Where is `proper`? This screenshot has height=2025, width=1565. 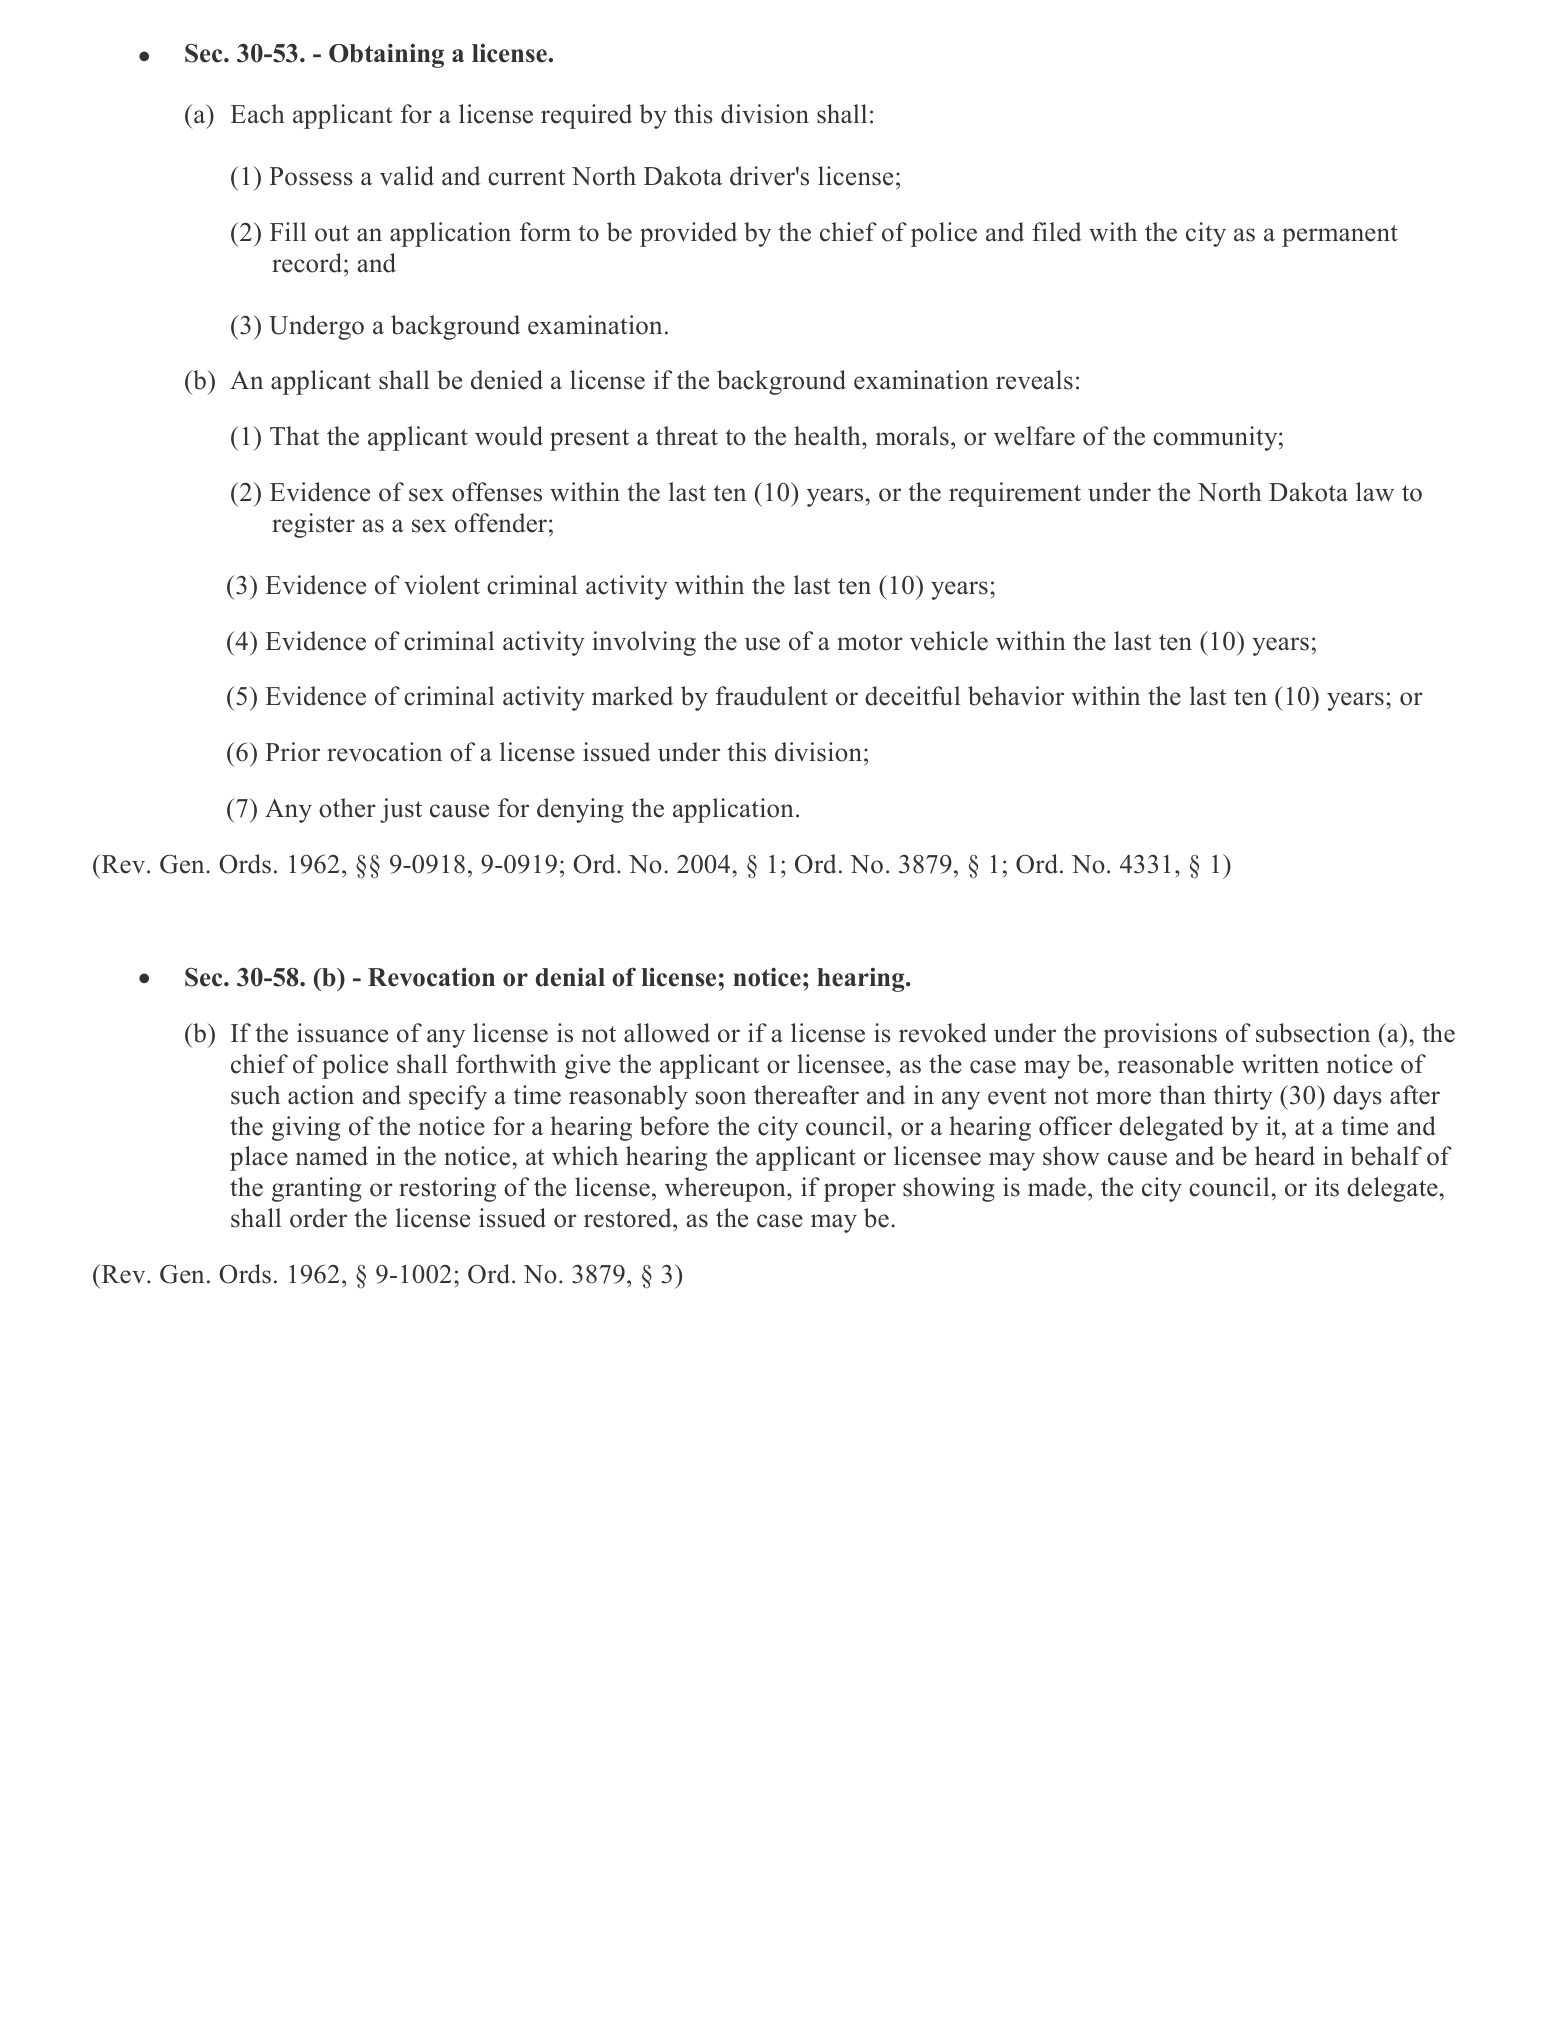
proper is located at coordinates (860, 1192).
